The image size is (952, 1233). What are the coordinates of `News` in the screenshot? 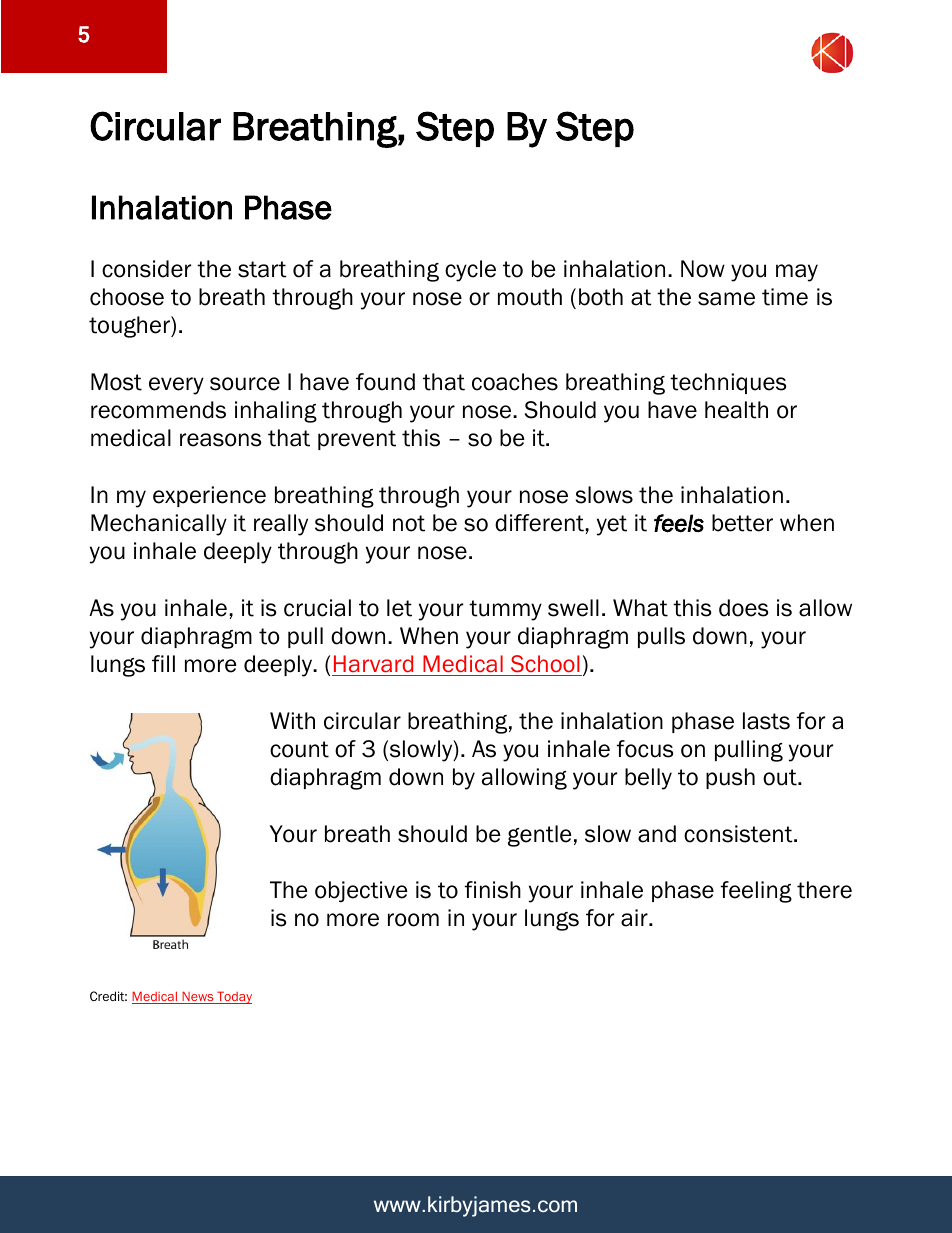 It's located at (198, 997).
